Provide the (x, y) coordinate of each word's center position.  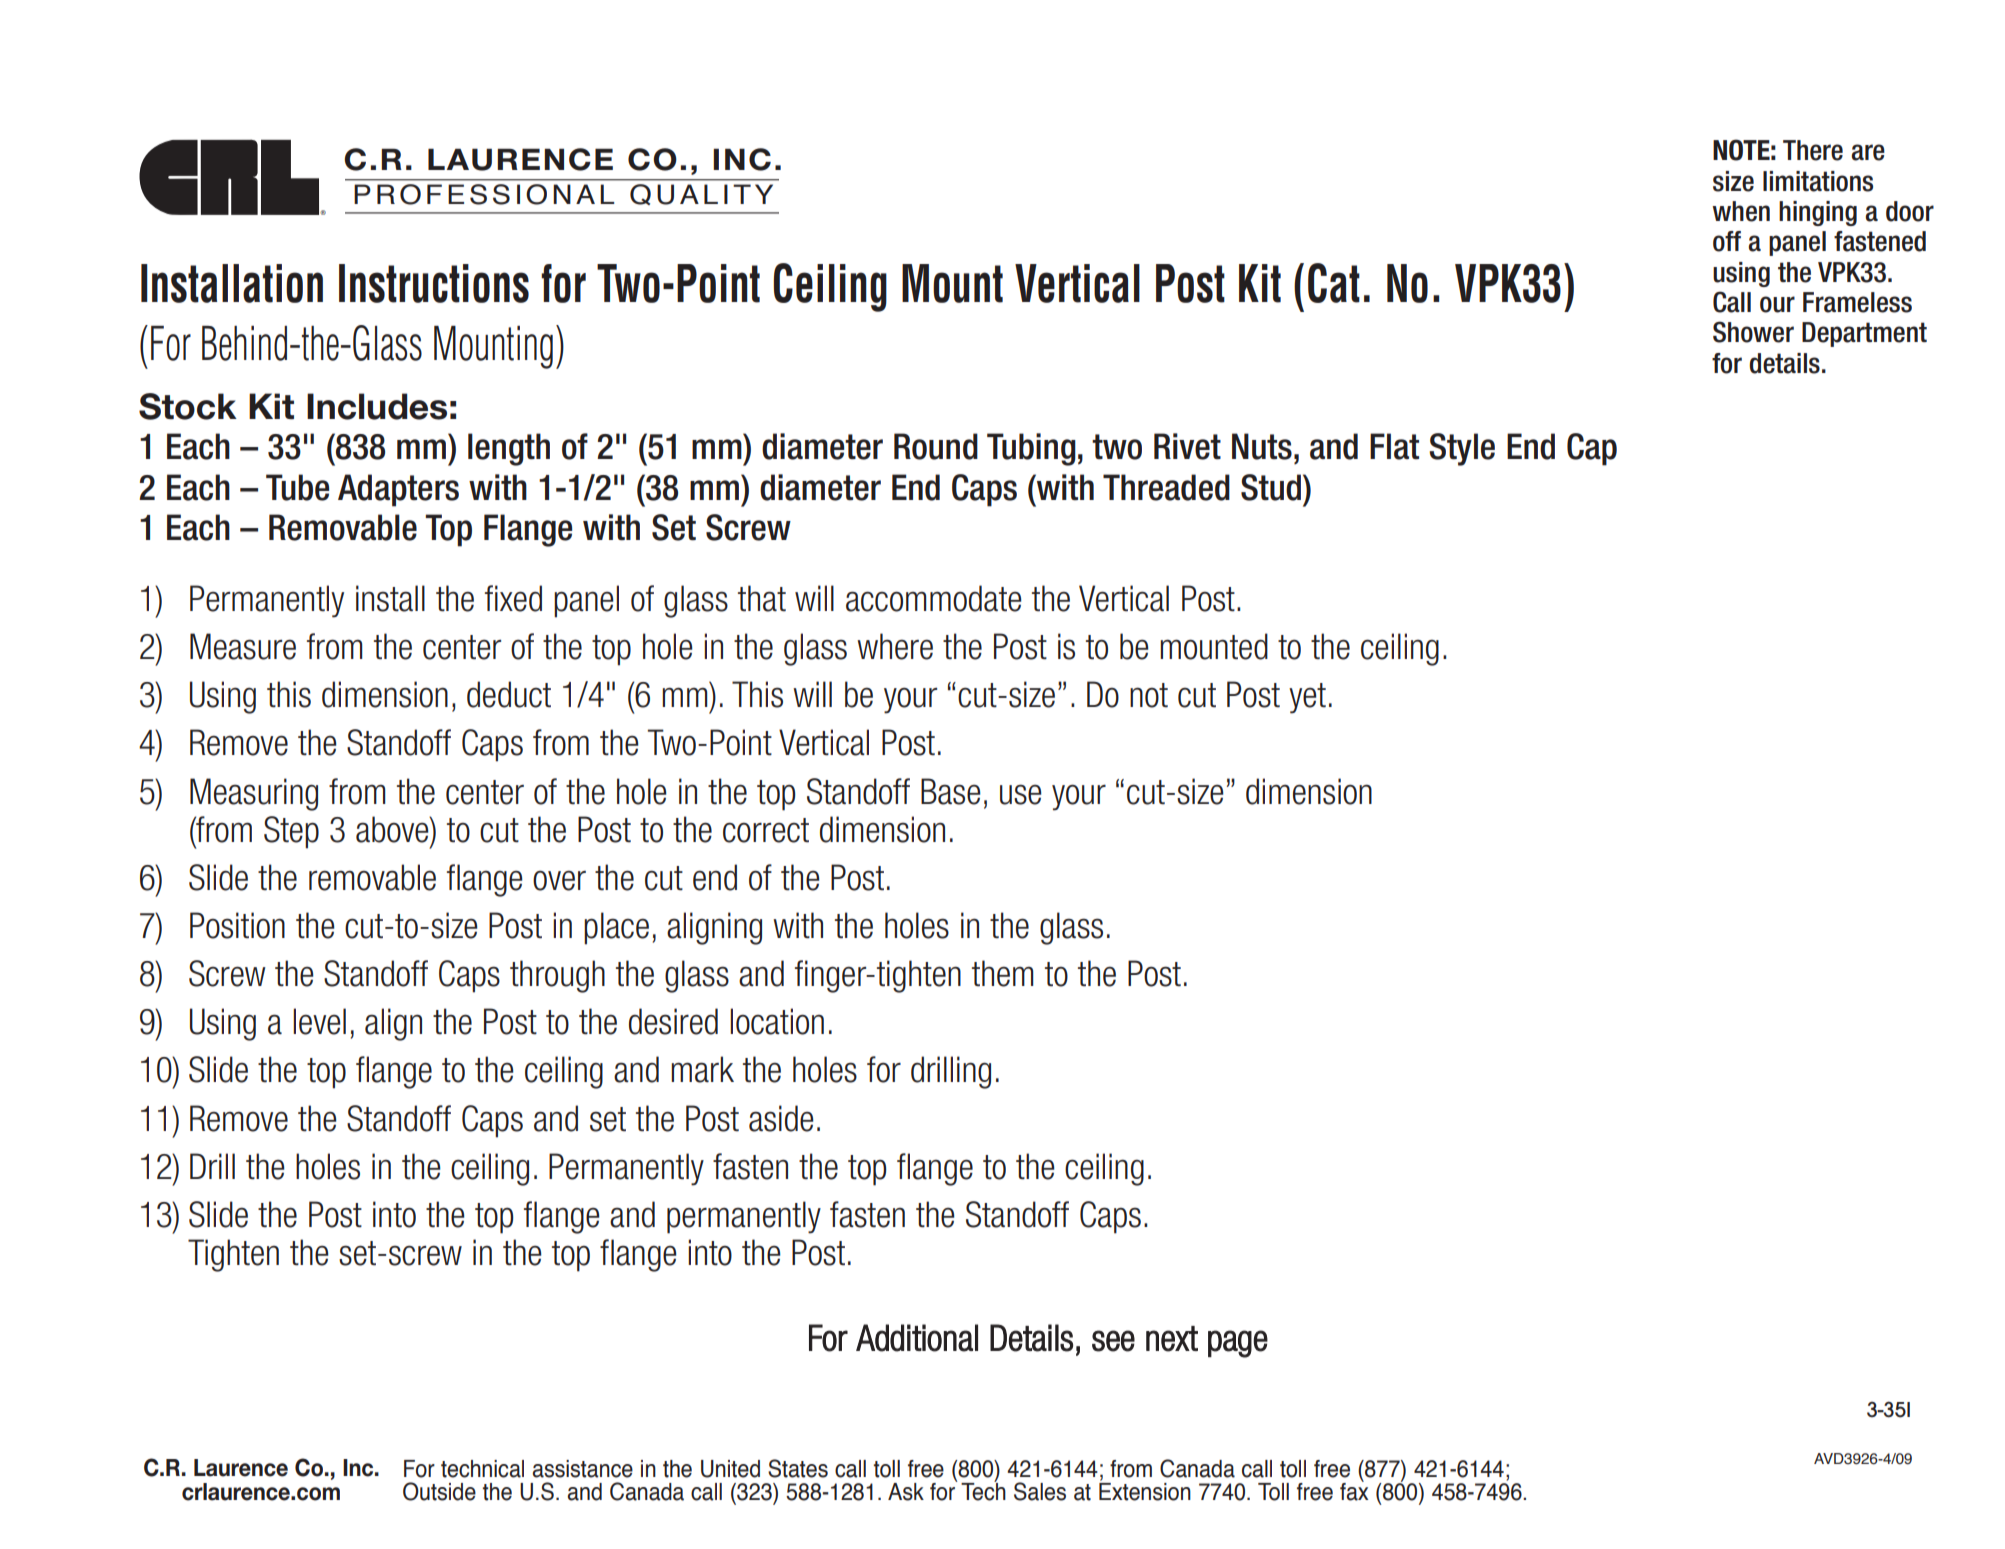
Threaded (1166, 487)
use (1021, 794)
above (393, 829)
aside (781, 1118)
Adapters (398, 490)
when (1741, 211)
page (1238, 1344)
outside (439, 1491)
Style (1462, 449)
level (319, 1021)
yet (1307, 698)
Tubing (1031, 449)
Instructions (434, 283)
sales (1040, 1491)
